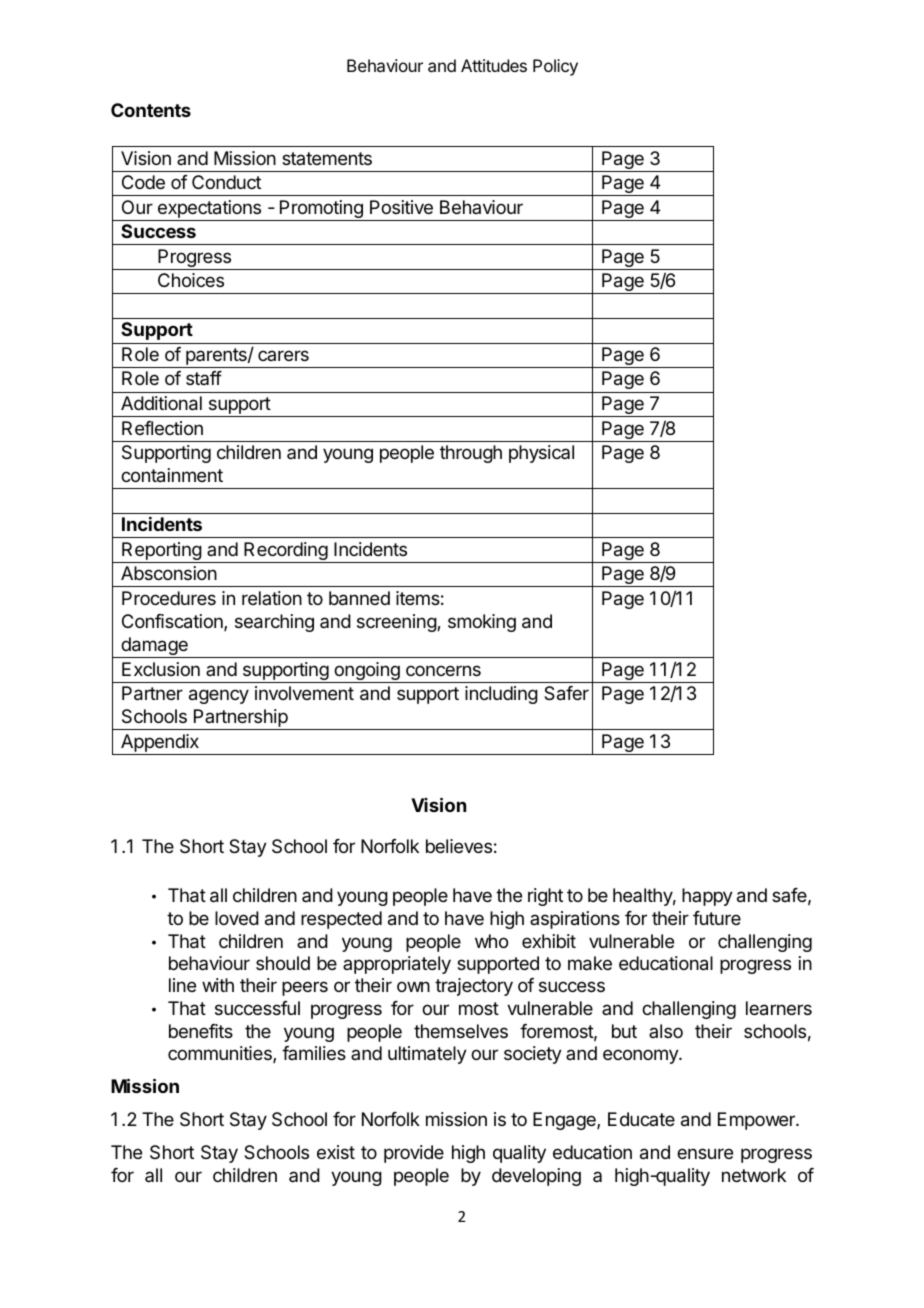 Image resolution: width=924 pixels, height=1308 pixels. I want to click on happy, so click(707, 897).
